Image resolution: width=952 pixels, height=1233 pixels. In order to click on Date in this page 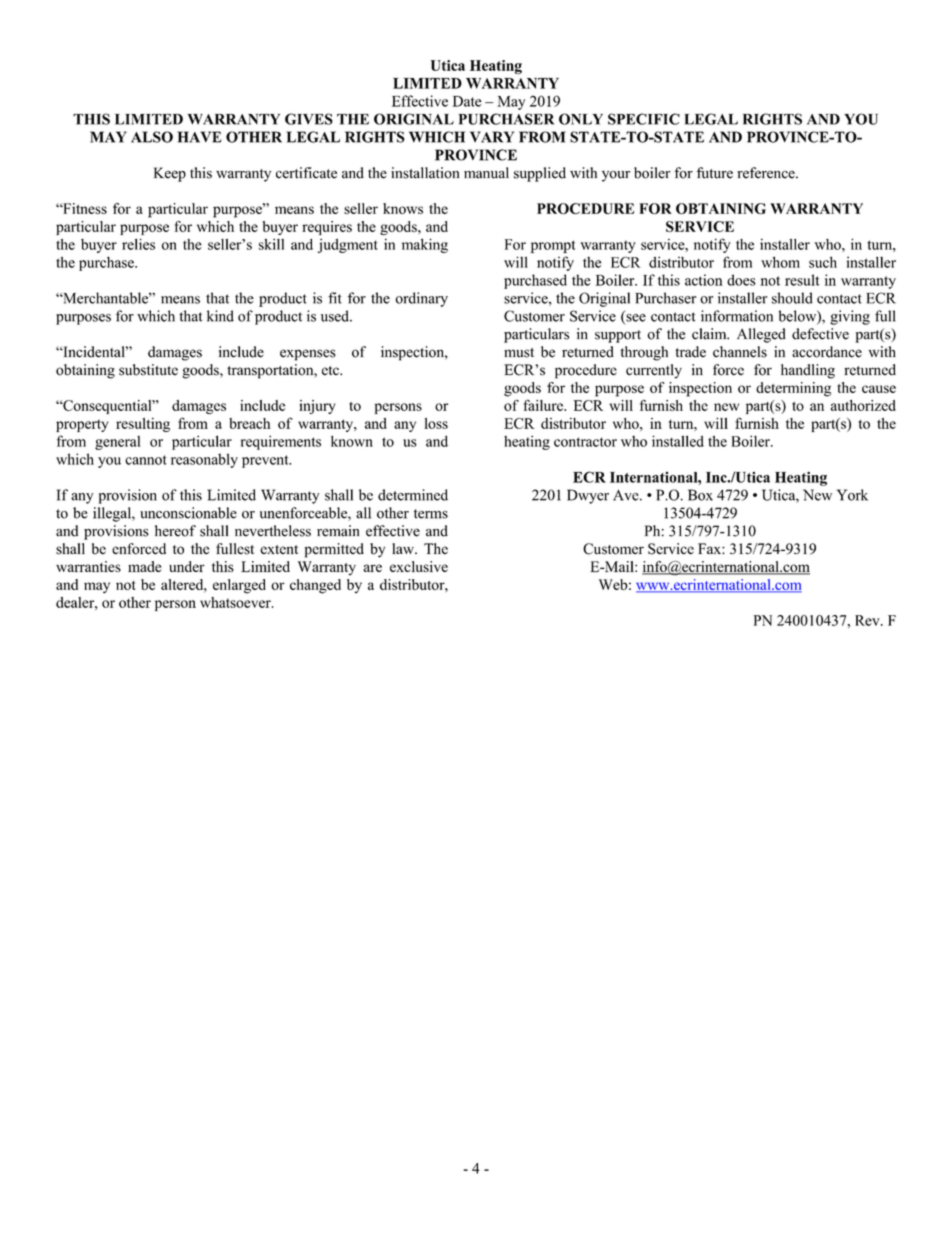, I will do `click(466, 101)`.
